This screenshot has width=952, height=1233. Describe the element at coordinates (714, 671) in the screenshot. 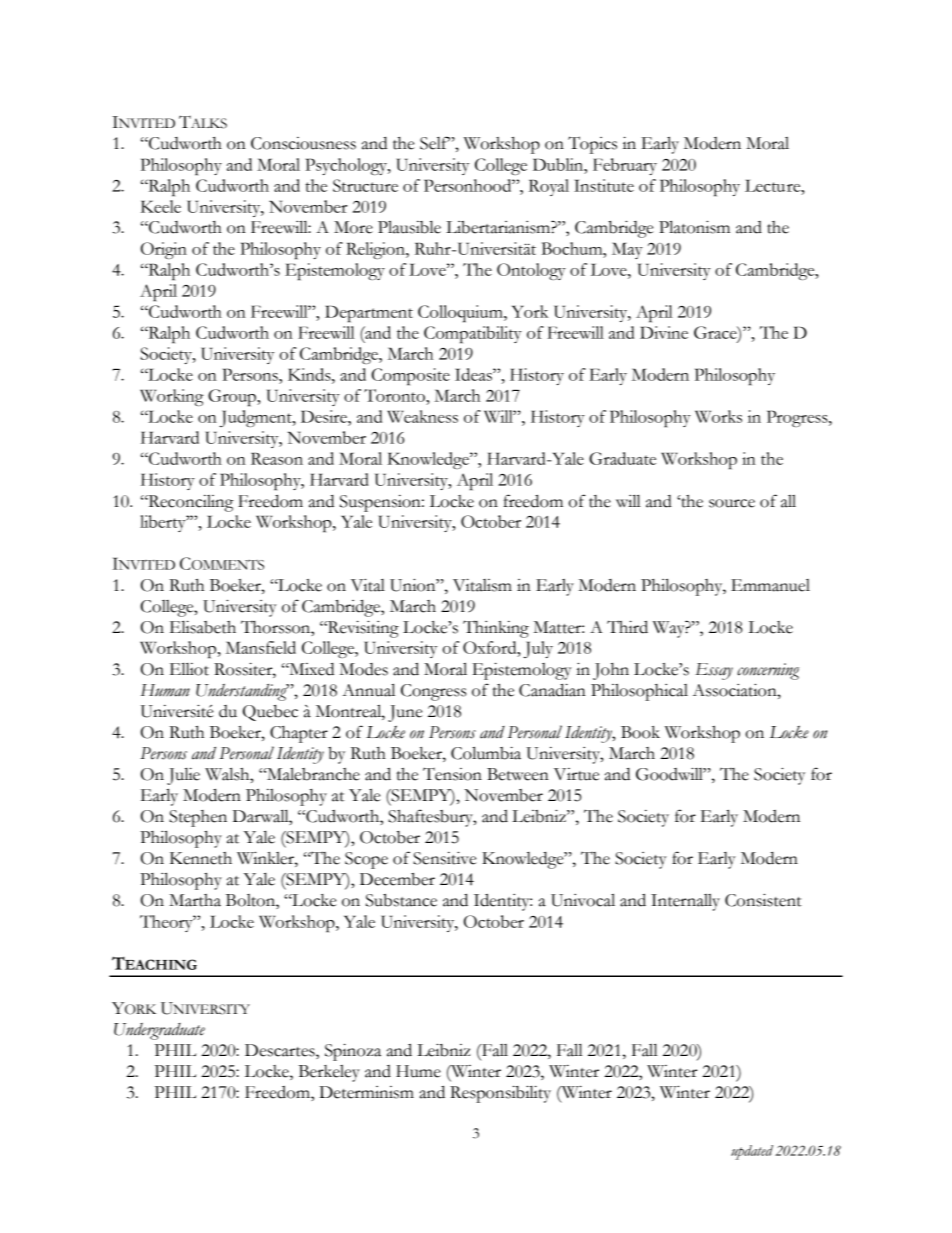

I see `Essay` at that location.
